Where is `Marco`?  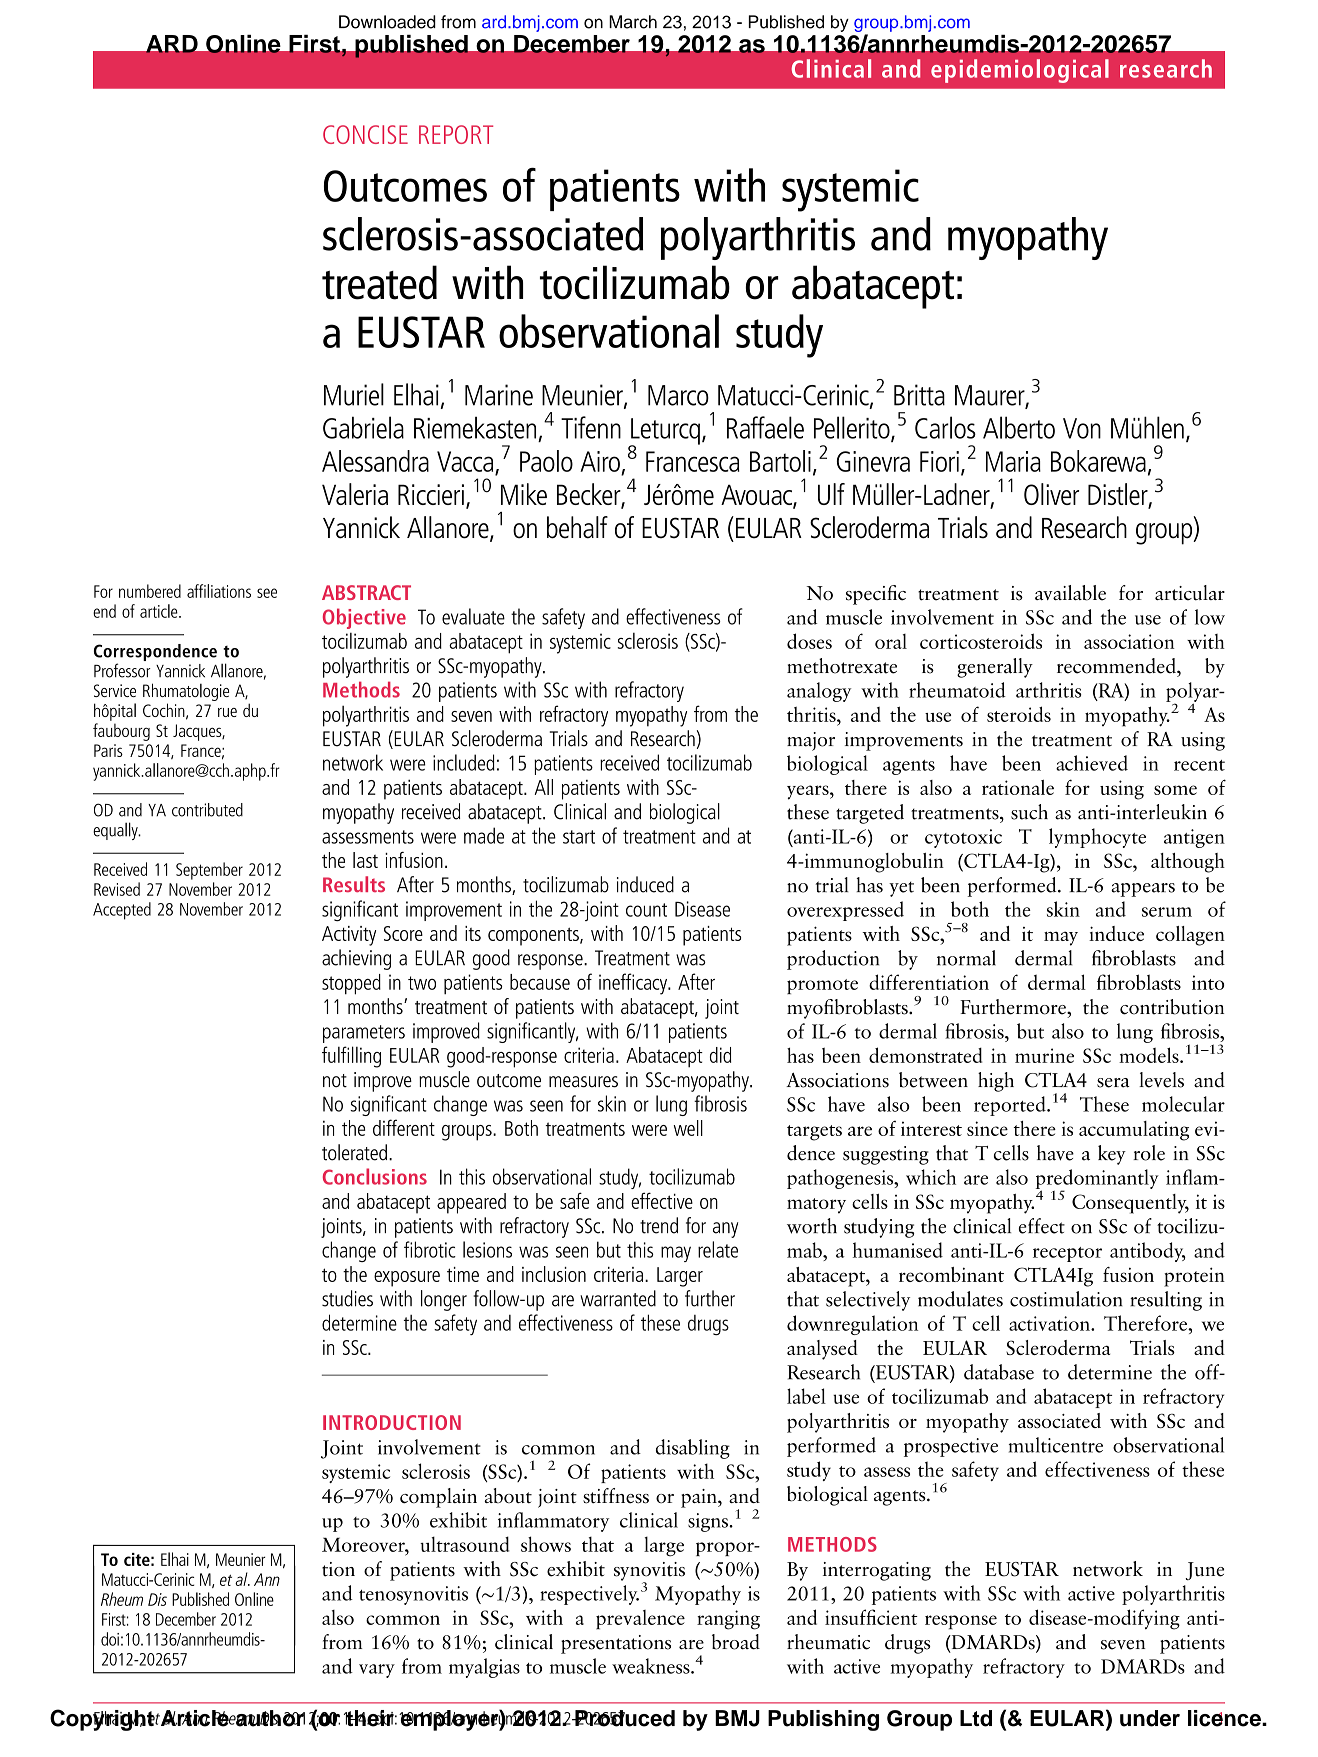
Marco is located at coordinates (678, 395).
